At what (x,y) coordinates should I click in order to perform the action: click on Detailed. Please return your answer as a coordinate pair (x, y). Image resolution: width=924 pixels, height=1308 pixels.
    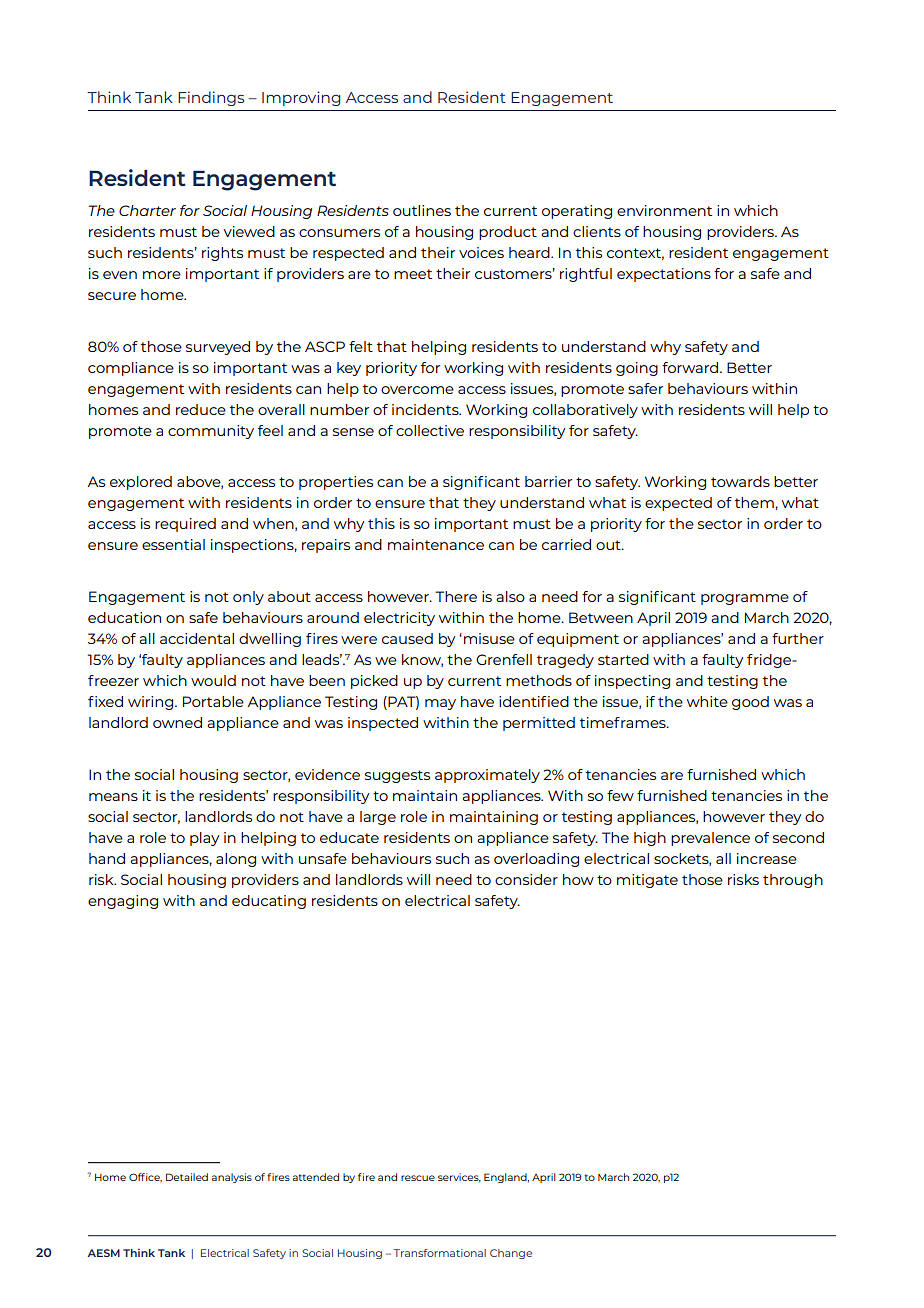
    Looking at the image, I should click on (187, 1177).
